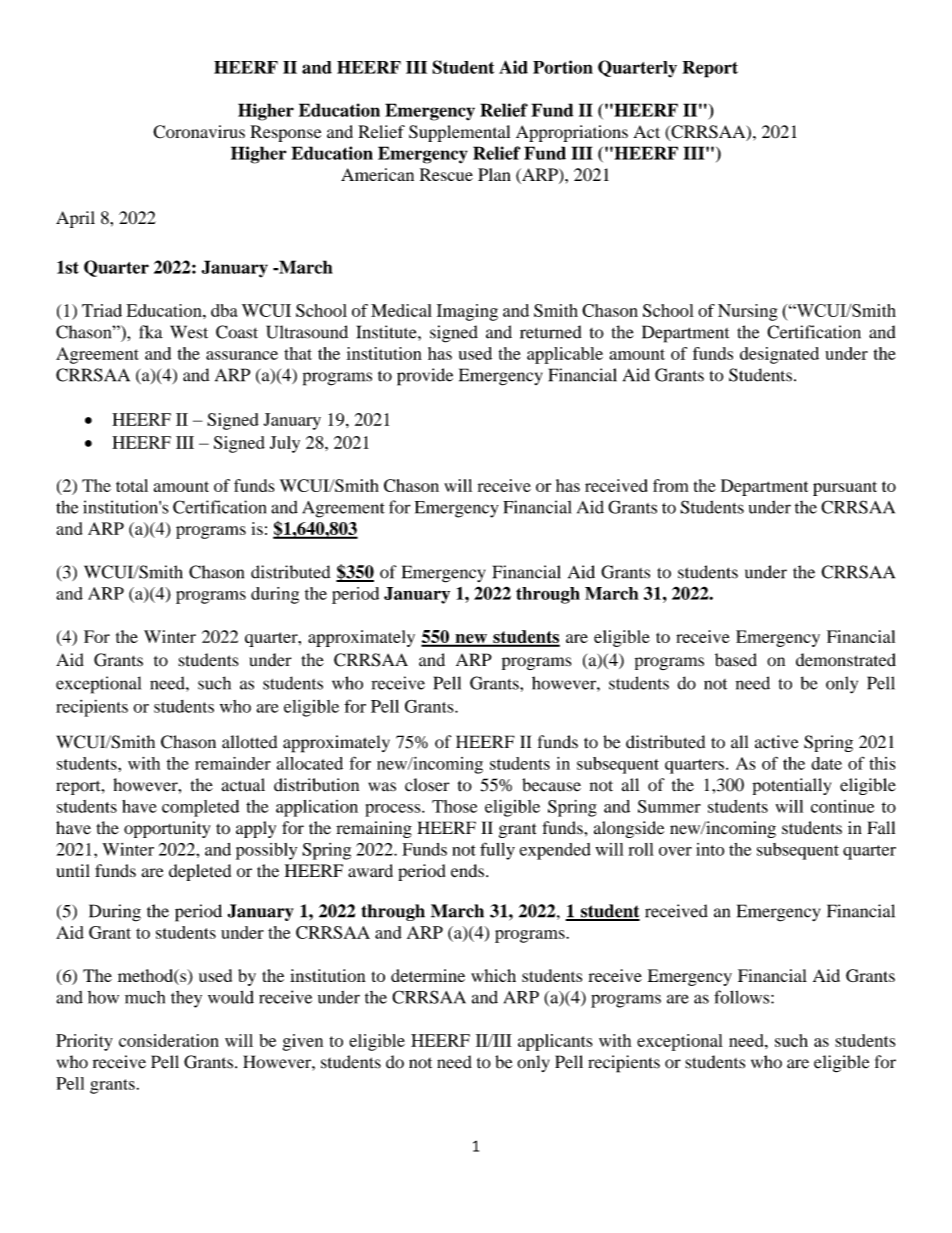  I want to click on fully, so click(497, 851).
